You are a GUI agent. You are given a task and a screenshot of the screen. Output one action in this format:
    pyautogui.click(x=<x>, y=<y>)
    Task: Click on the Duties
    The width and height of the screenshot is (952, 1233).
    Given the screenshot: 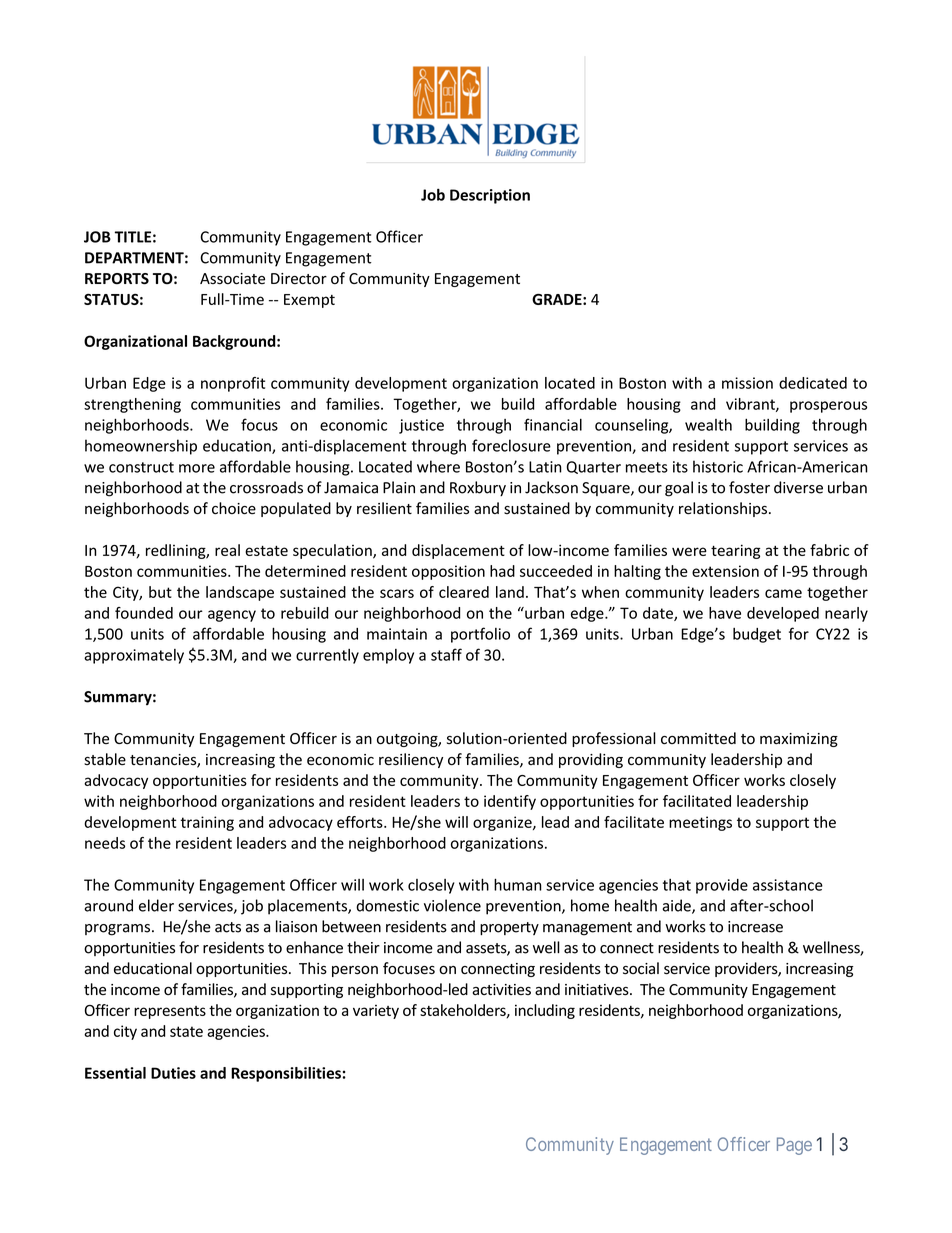 What is the action you would take?
    pyautogui.click(x=173, y=1073)
